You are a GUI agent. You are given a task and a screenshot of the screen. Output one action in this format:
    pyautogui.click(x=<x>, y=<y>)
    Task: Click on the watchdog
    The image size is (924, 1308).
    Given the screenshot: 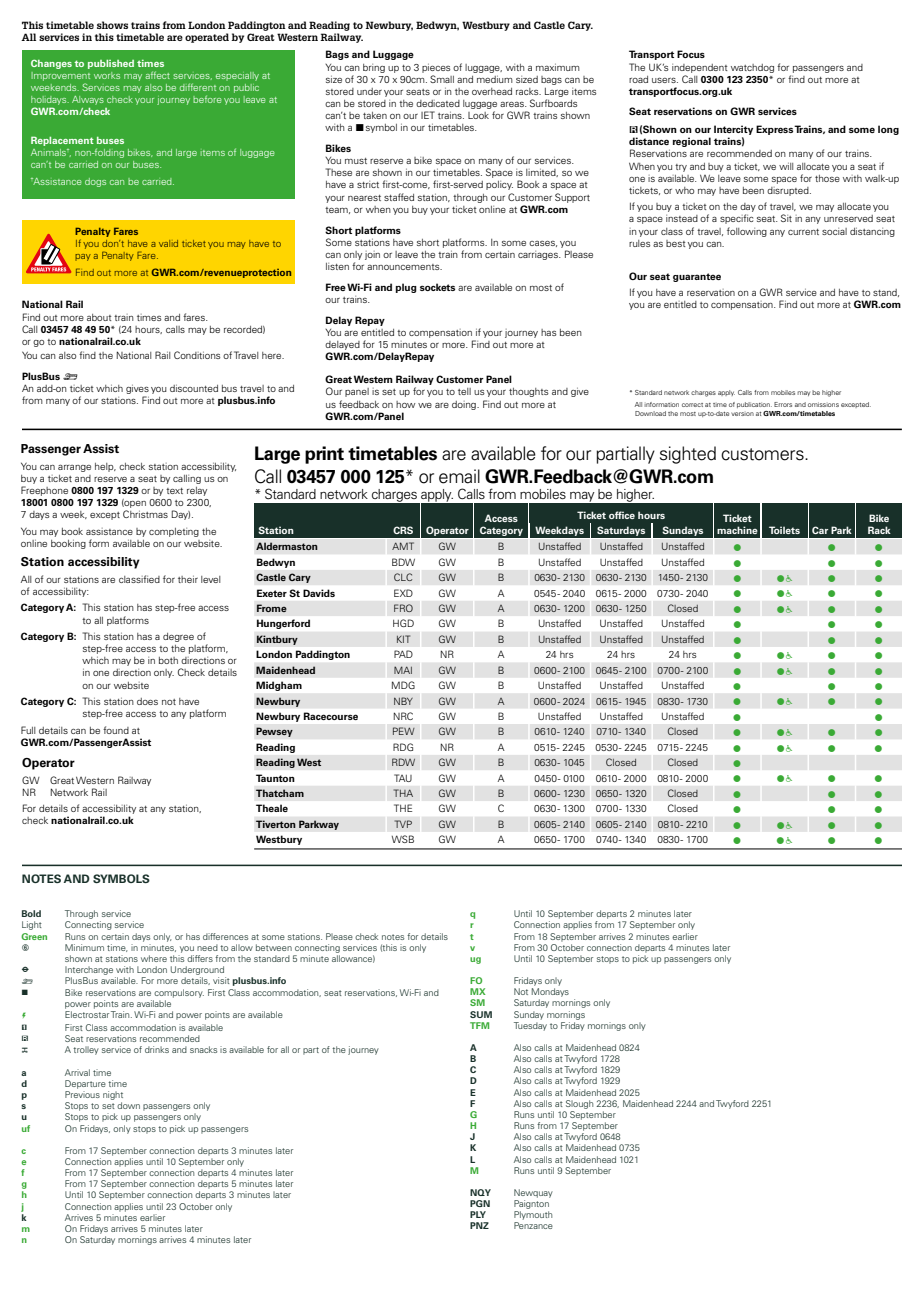 What is the action you would take?
    pyautogui.click(x=752, y=68)
